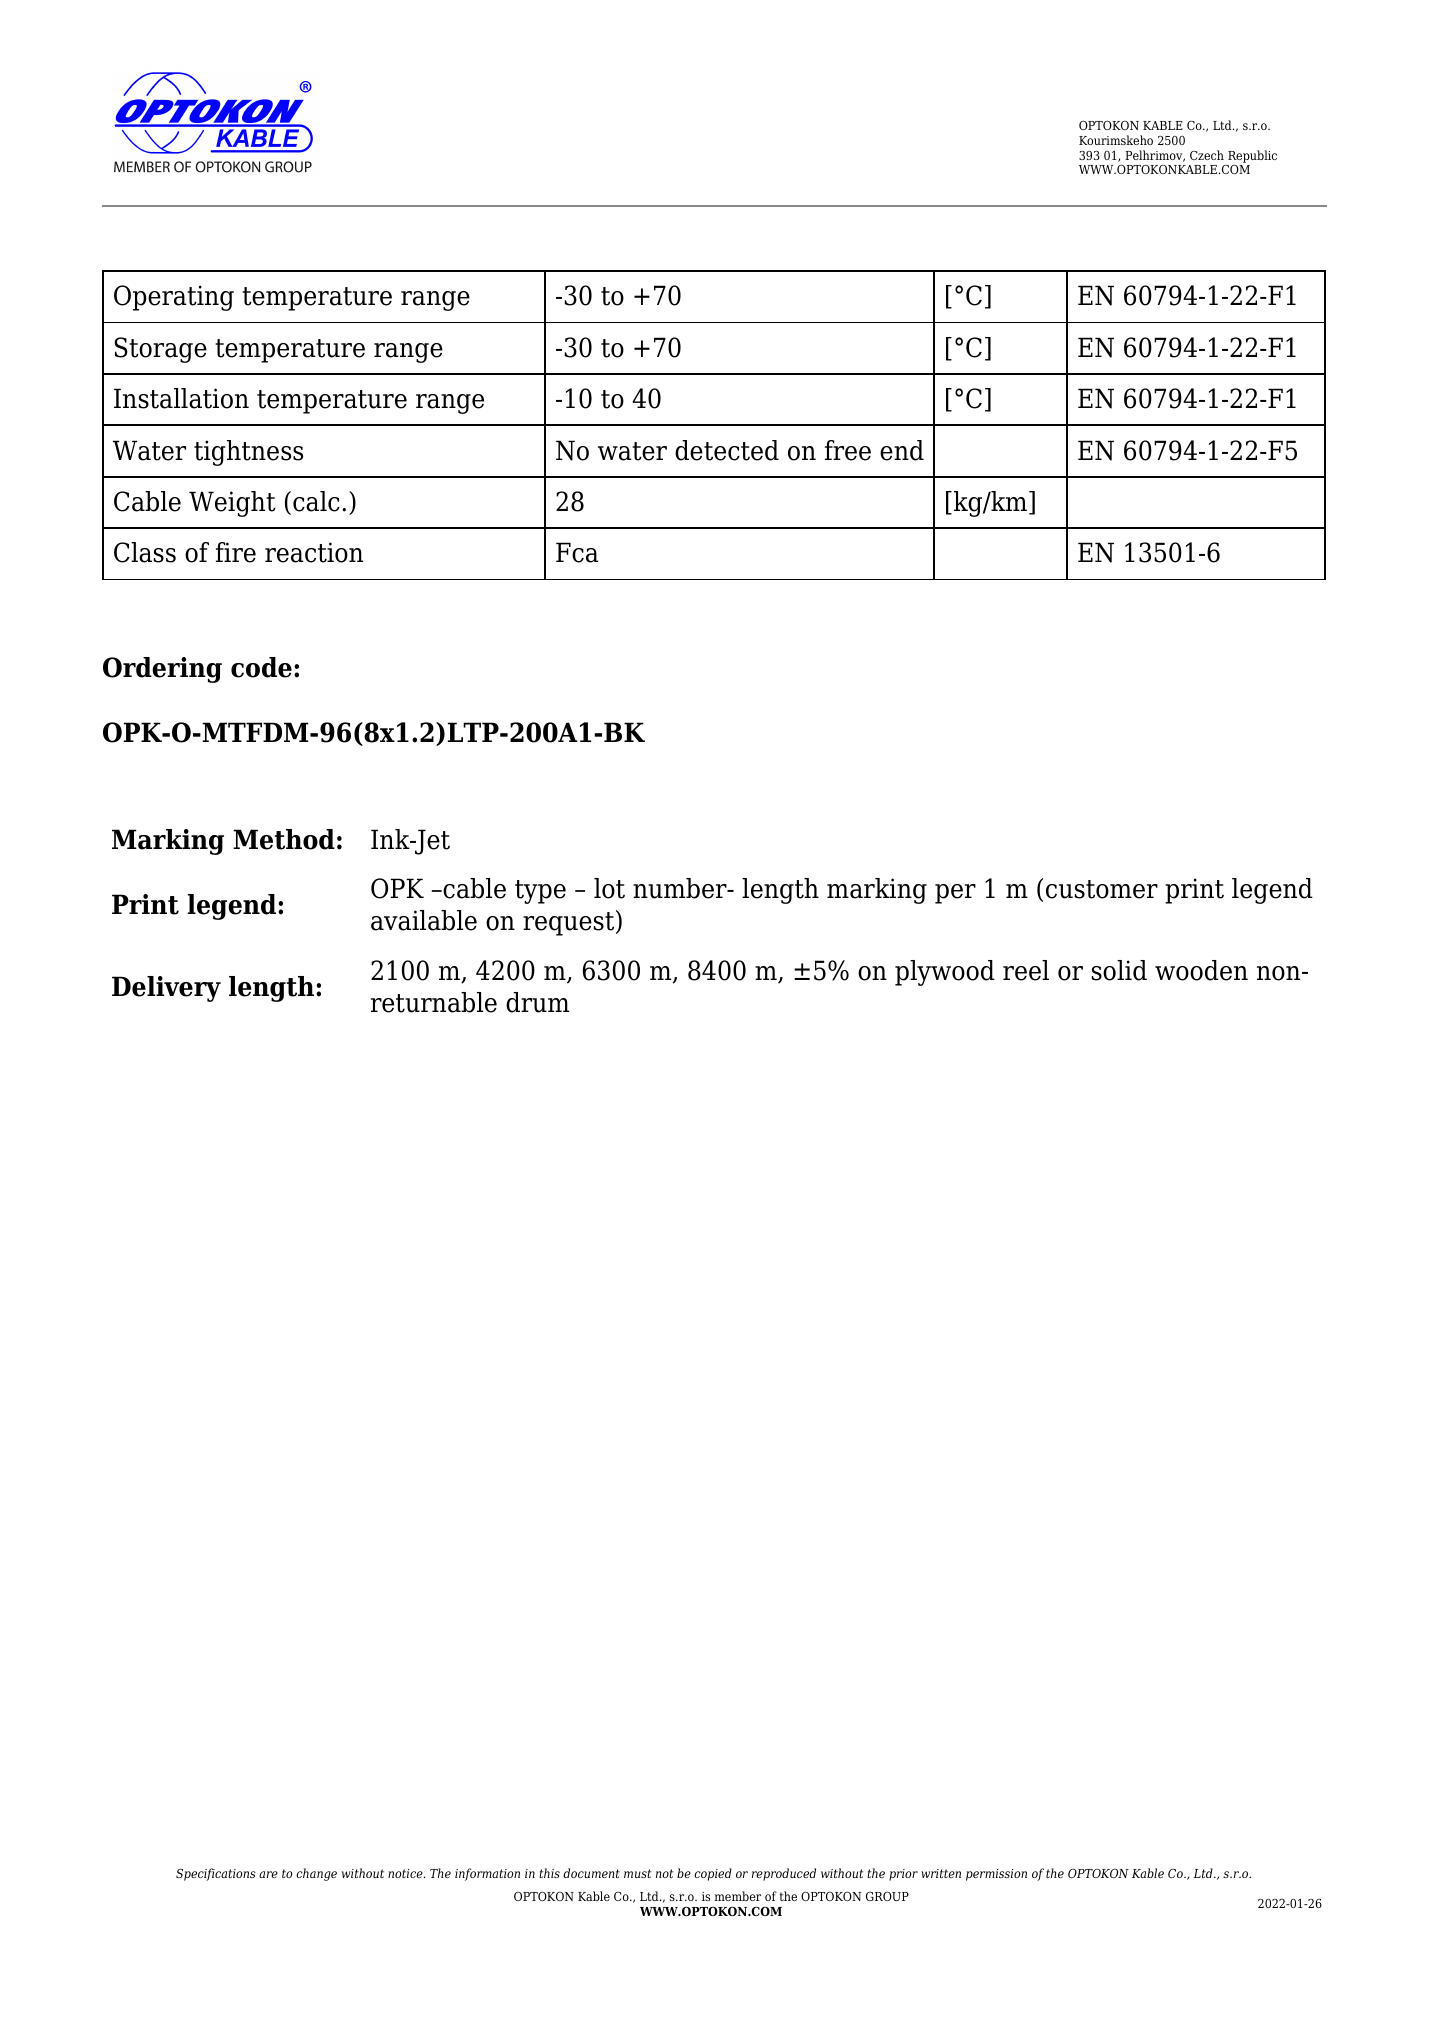 The width and height of the screenshot is (1429, 2020). I want to click on Delivery, so click(166, 989).
